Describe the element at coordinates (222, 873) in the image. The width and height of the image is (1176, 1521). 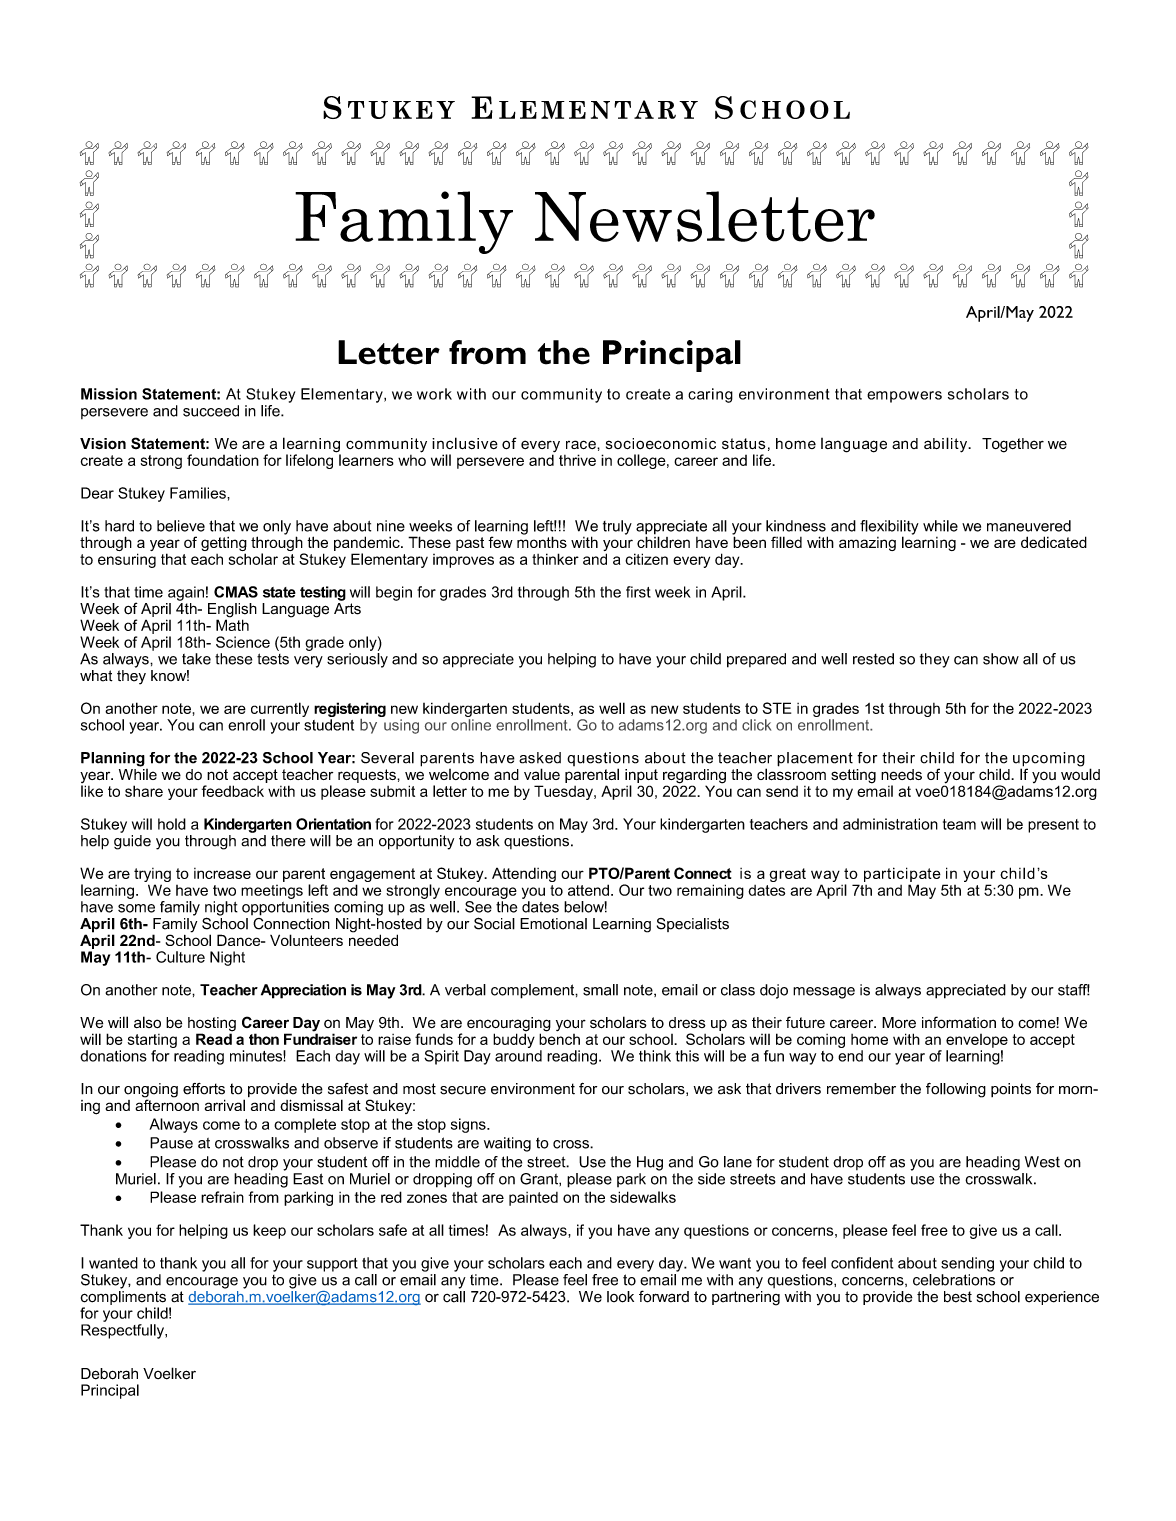
I see `increase` at that location.
